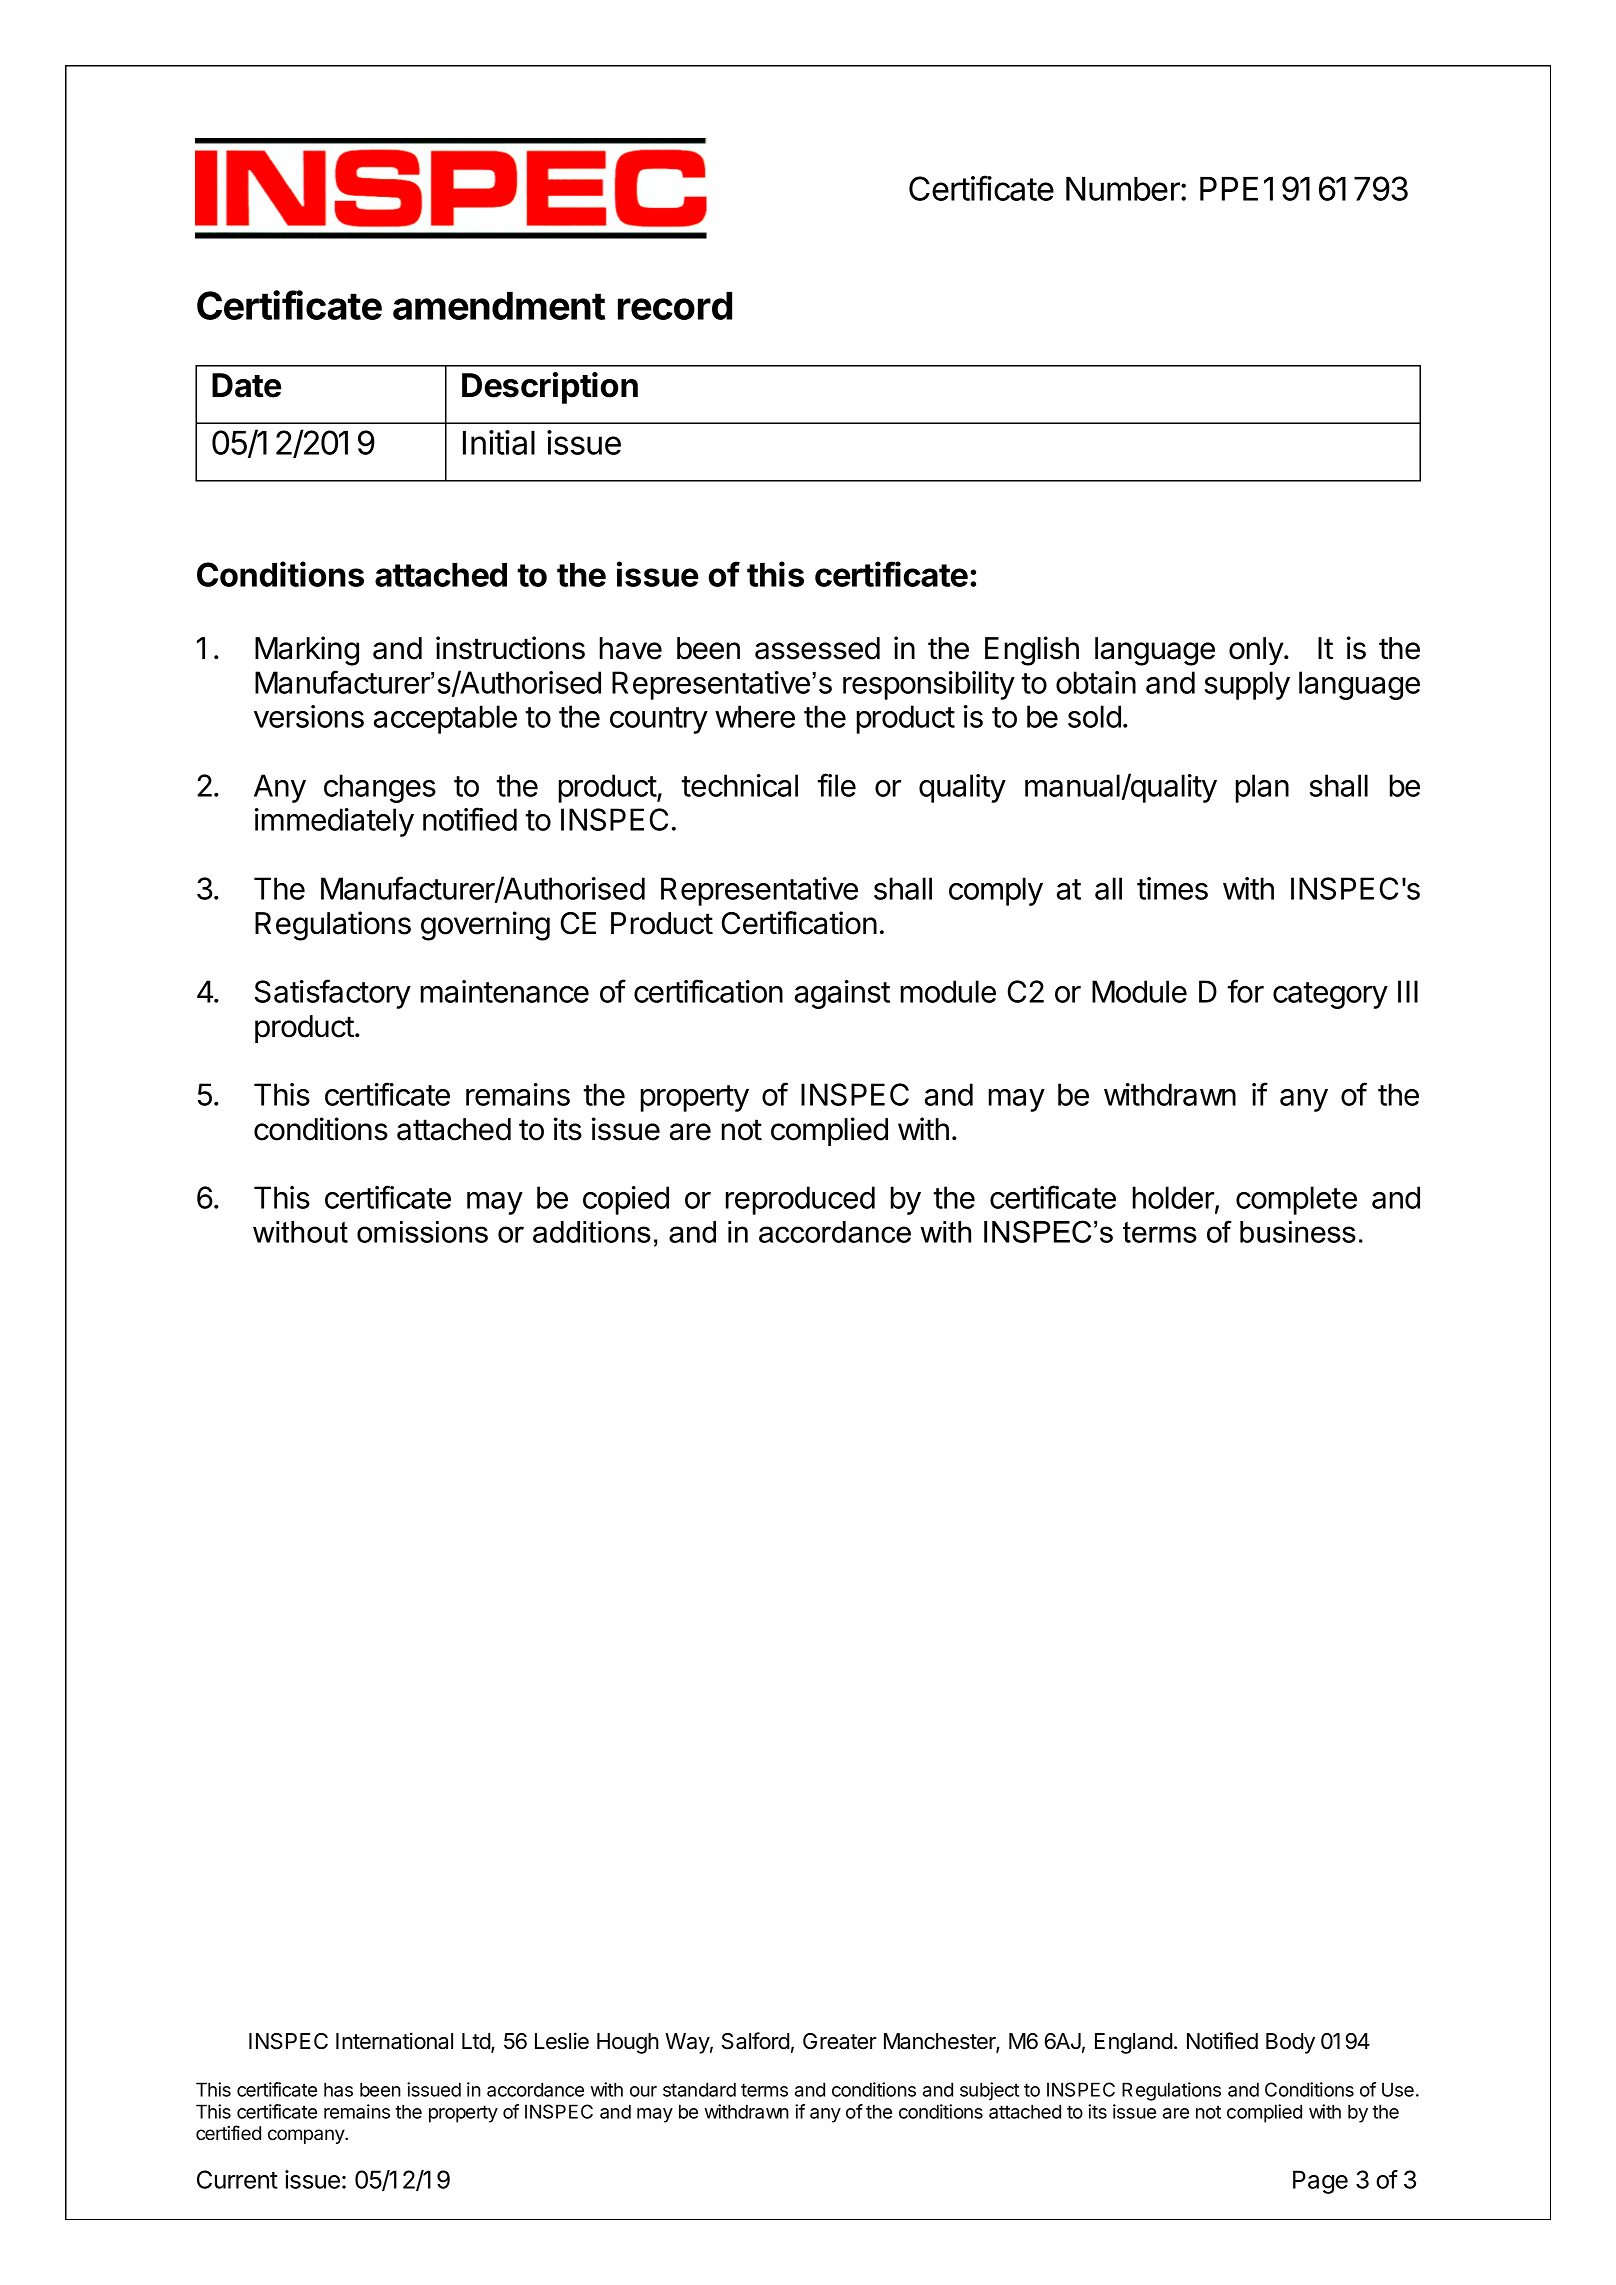 The image size is (1616, 2285). I want to click on category, so click(1330, 995).
